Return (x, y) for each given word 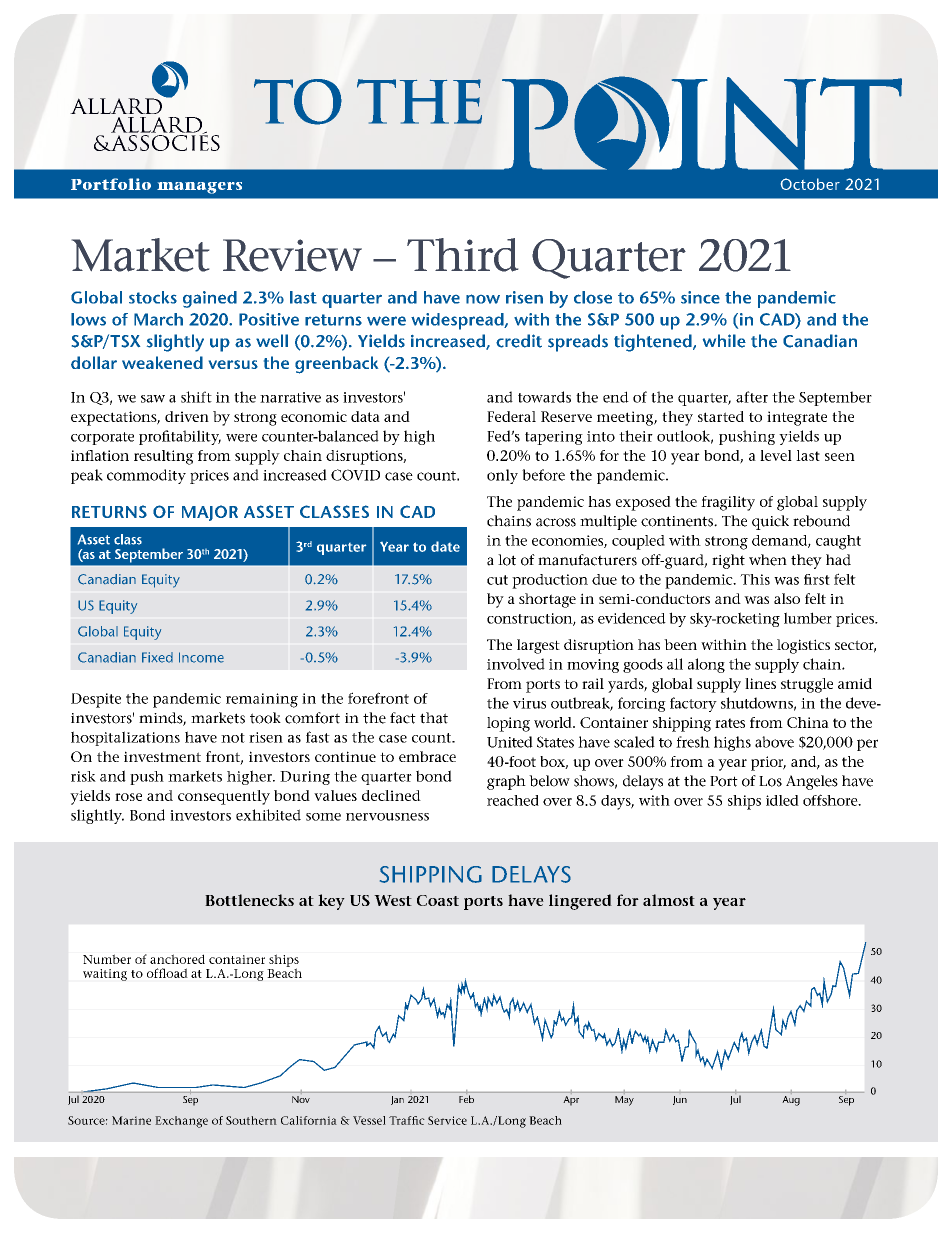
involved (516, 664)
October (810, 184)
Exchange (181, 1122)
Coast (438, 900)
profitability (180, 437)
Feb (466, 1099)
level (776, 455)
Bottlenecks (249, 900)
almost (669, 900)
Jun (680, 1100)
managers (199, 188)
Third (462, 255)
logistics (803, 646)
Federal (511, 416)
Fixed (157, 657)
